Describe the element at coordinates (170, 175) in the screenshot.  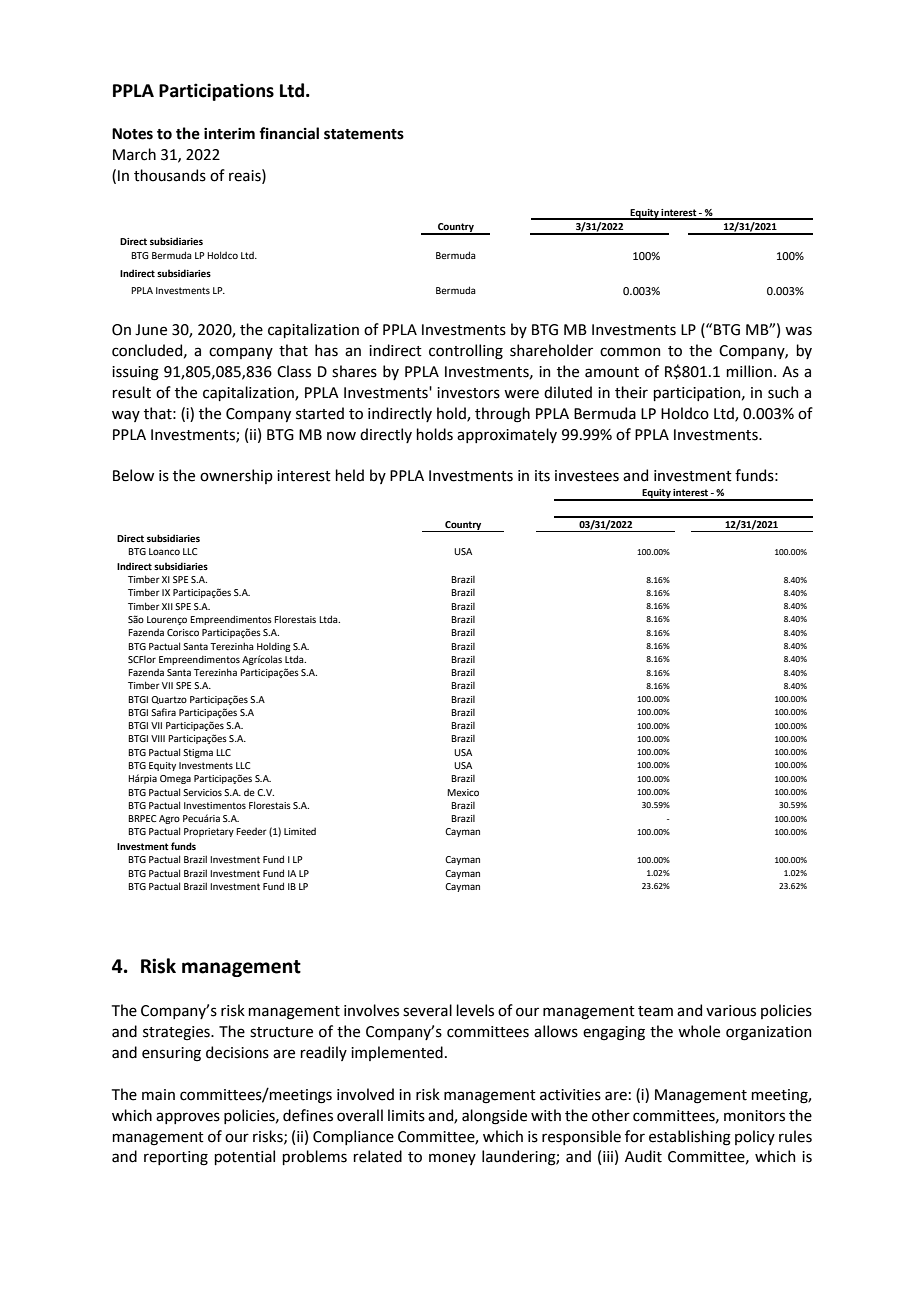
I see `thousands` at that location.
